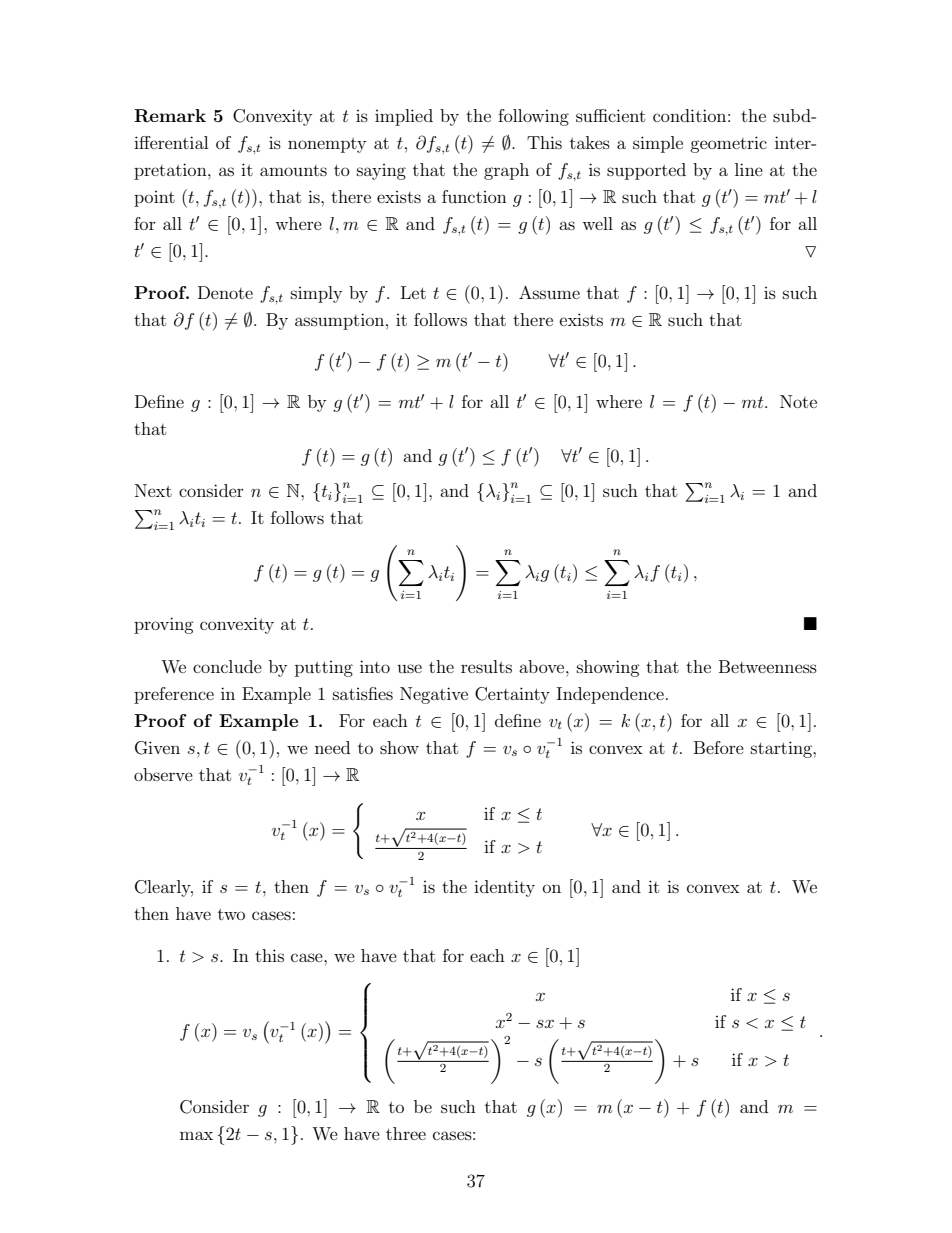 The height and width of the image is (1233, 952). I want to click on geometric, so click(728, 144).
